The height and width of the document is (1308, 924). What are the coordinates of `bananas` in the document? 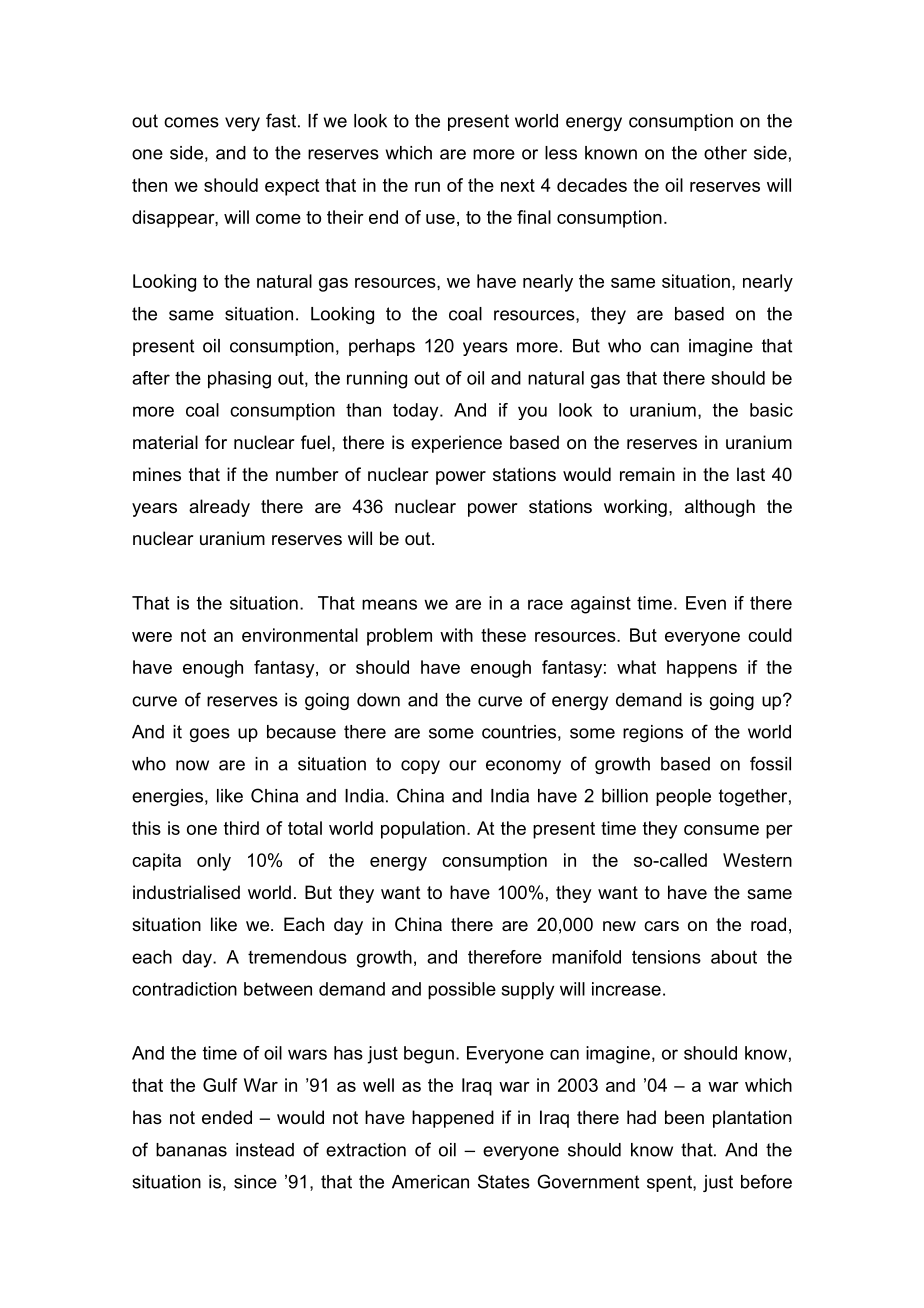 It's located at (191, 1150).
